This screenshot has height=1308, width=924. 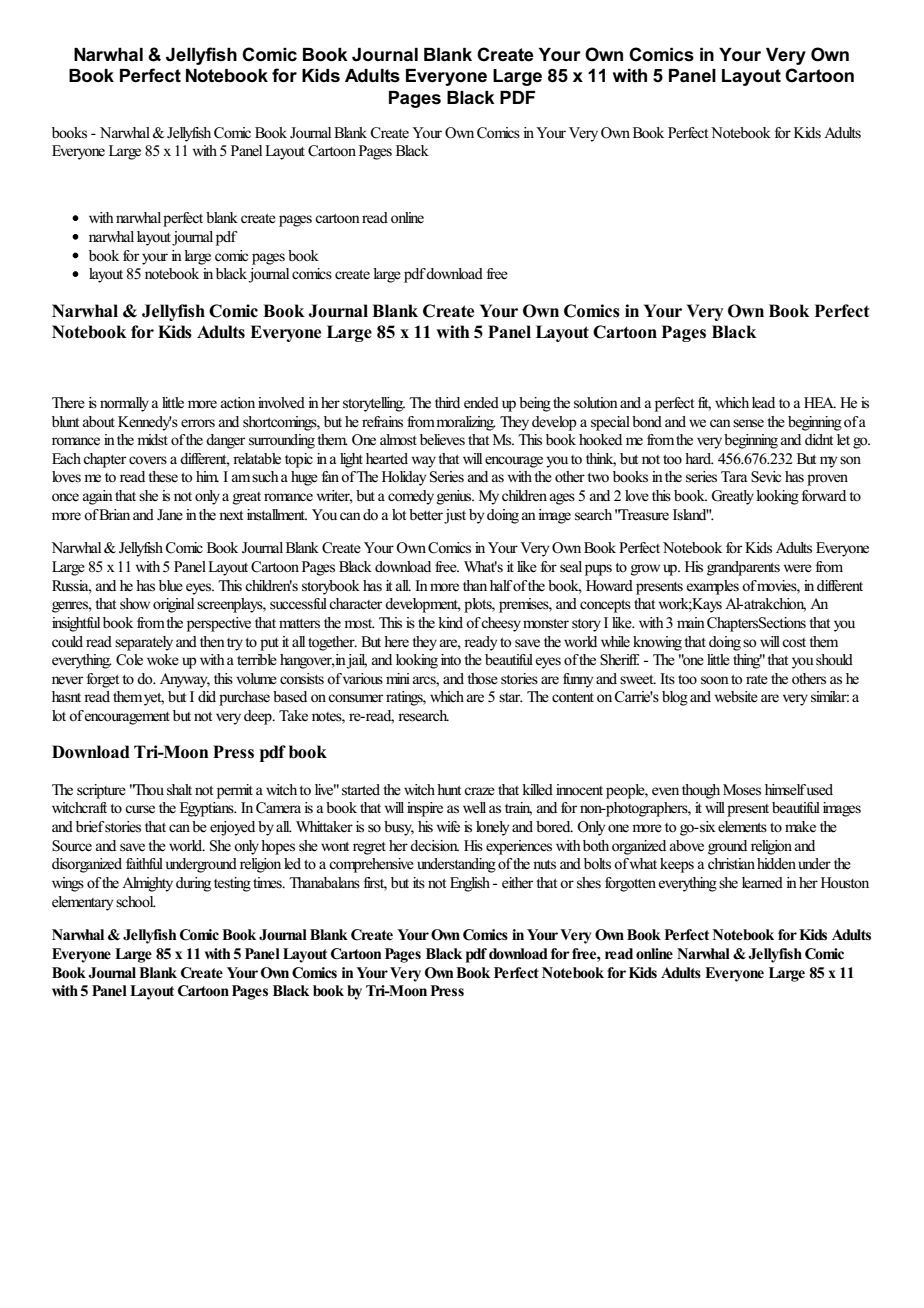 I want to click on research, so click(x=423, y=716).
